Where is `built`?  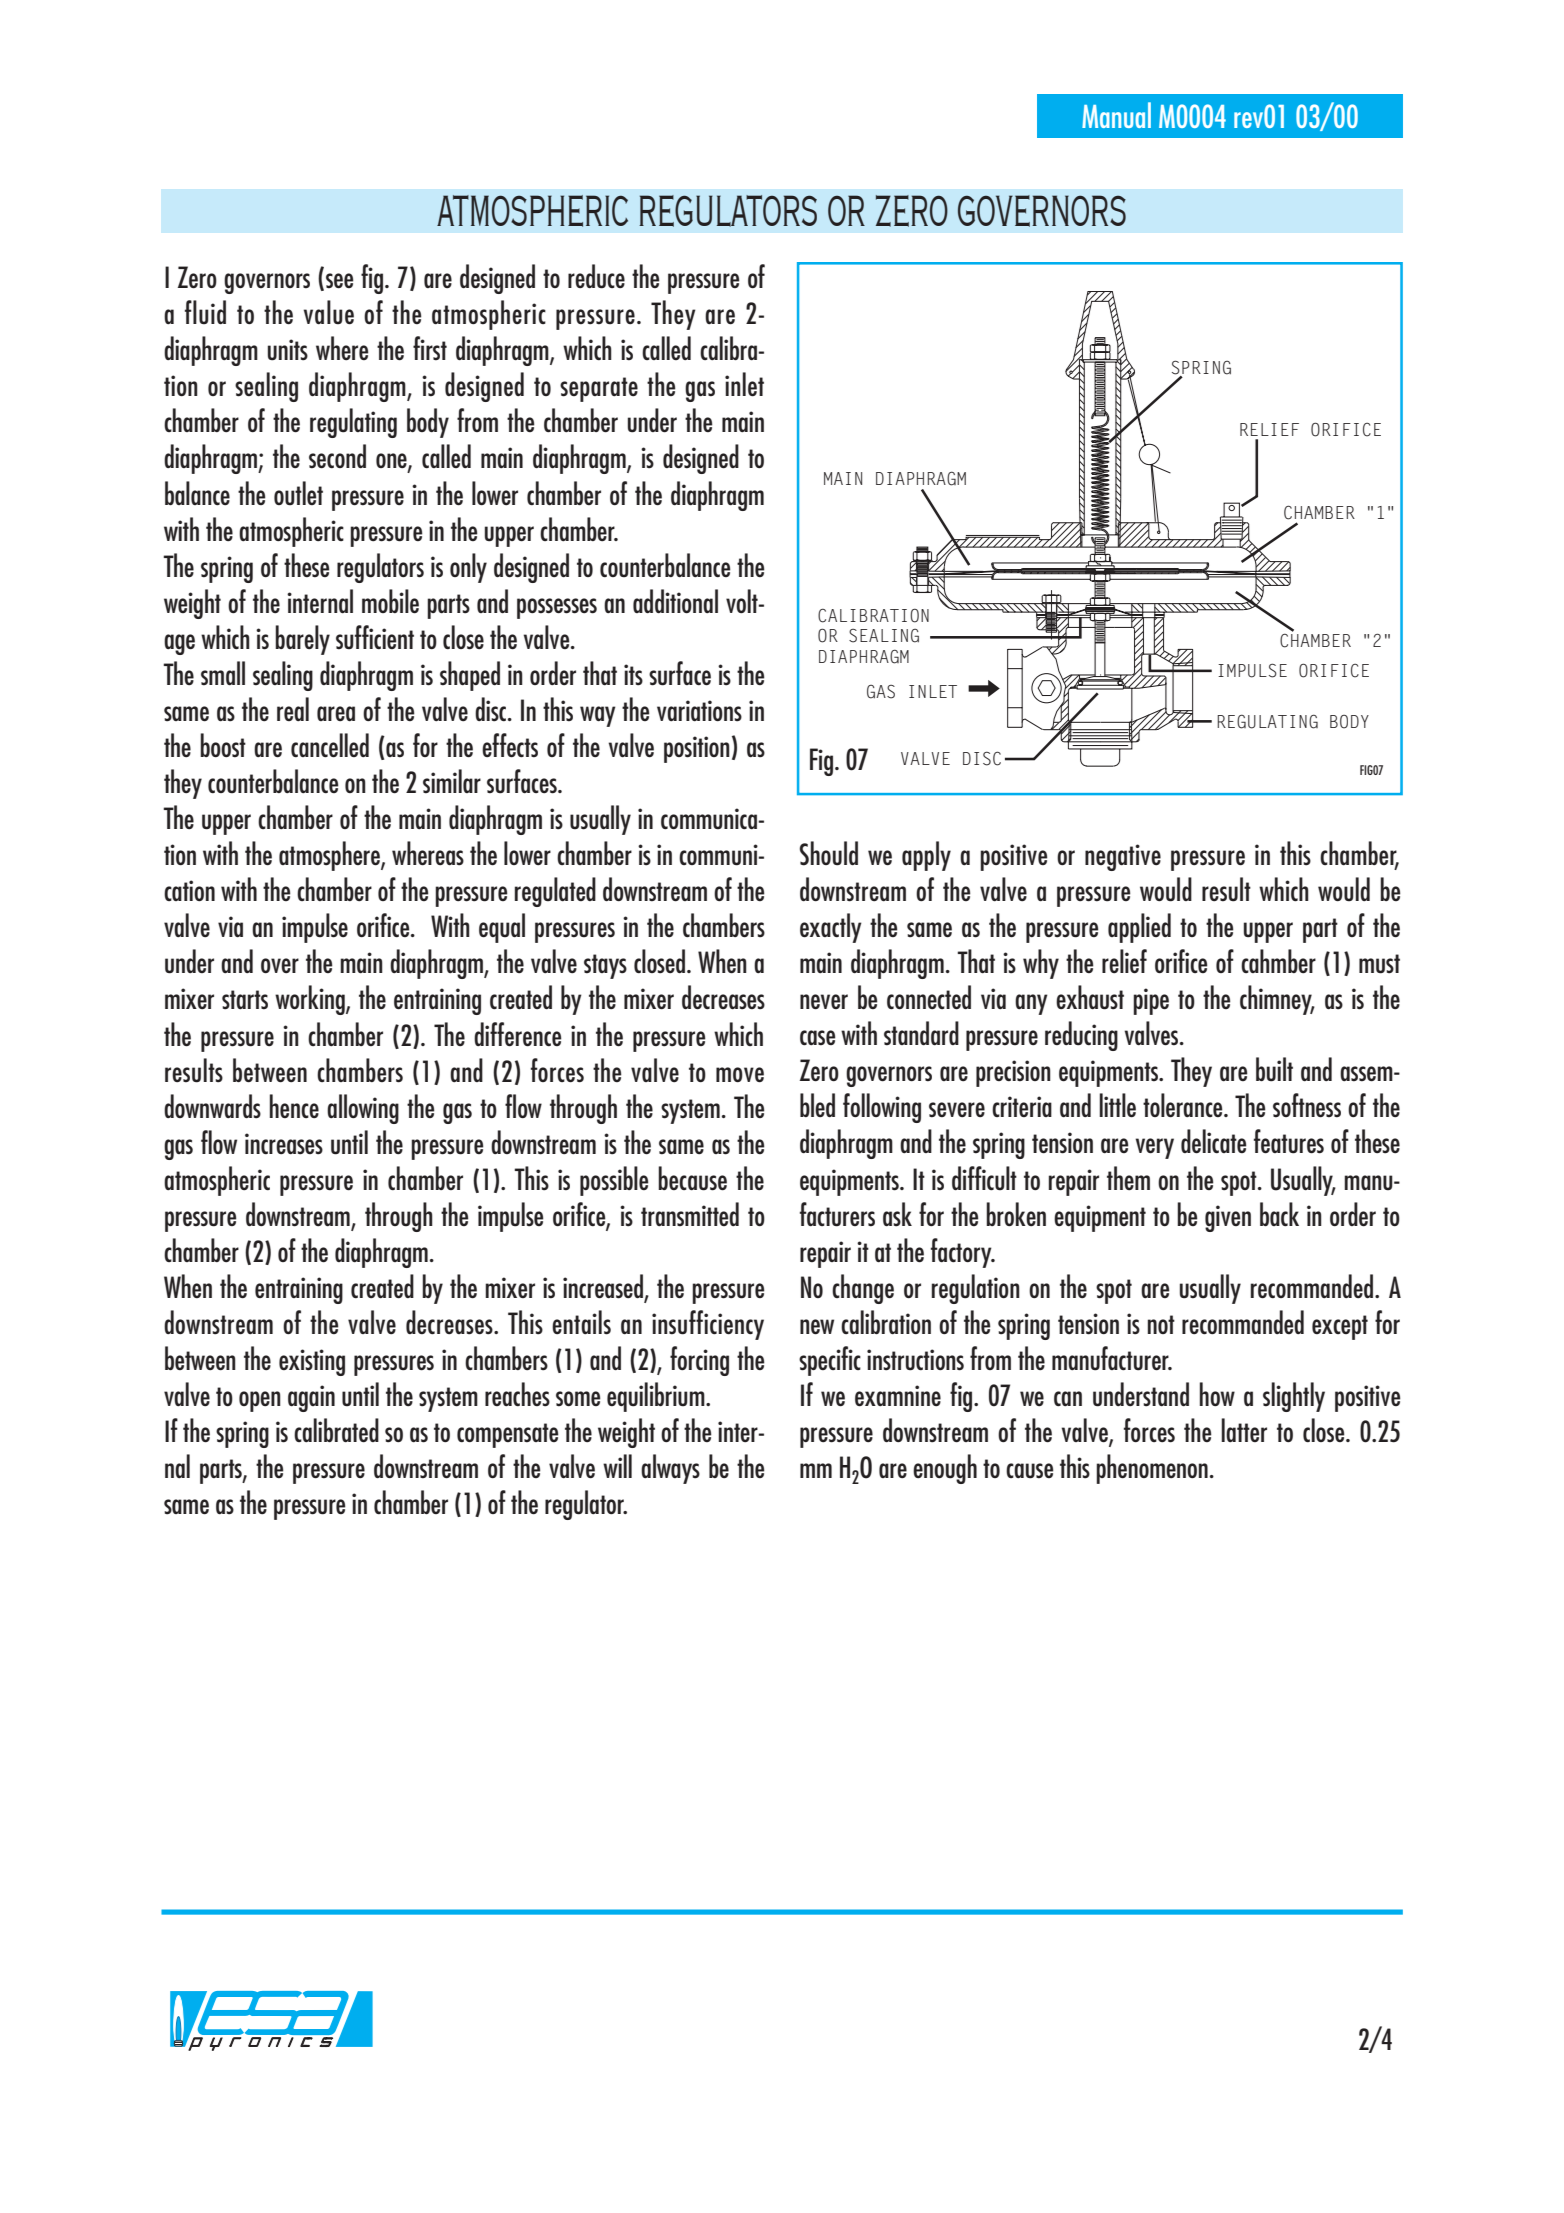 built is located at coordinates (1274, 1069).
